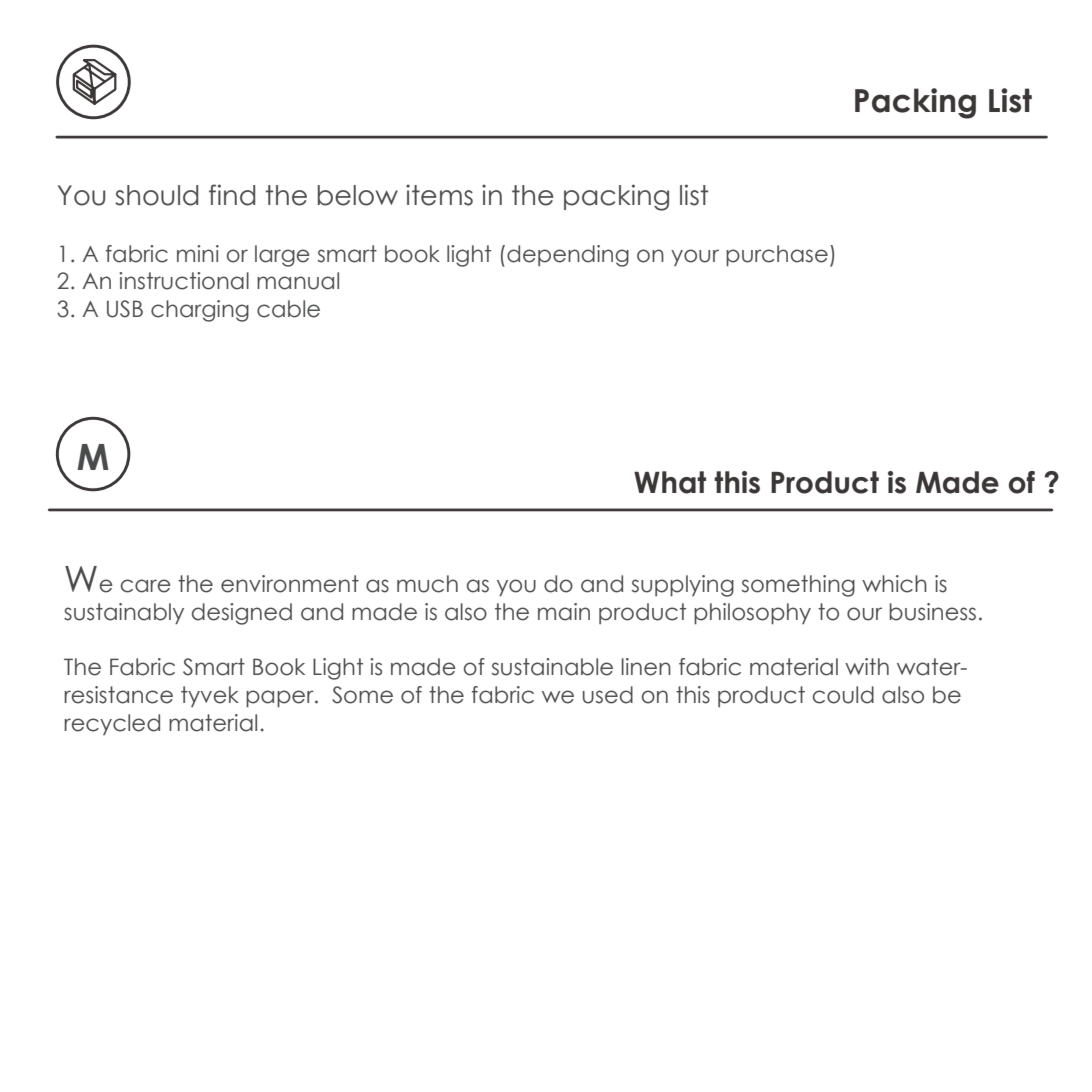  I want to click on which, so click(894, 584).
